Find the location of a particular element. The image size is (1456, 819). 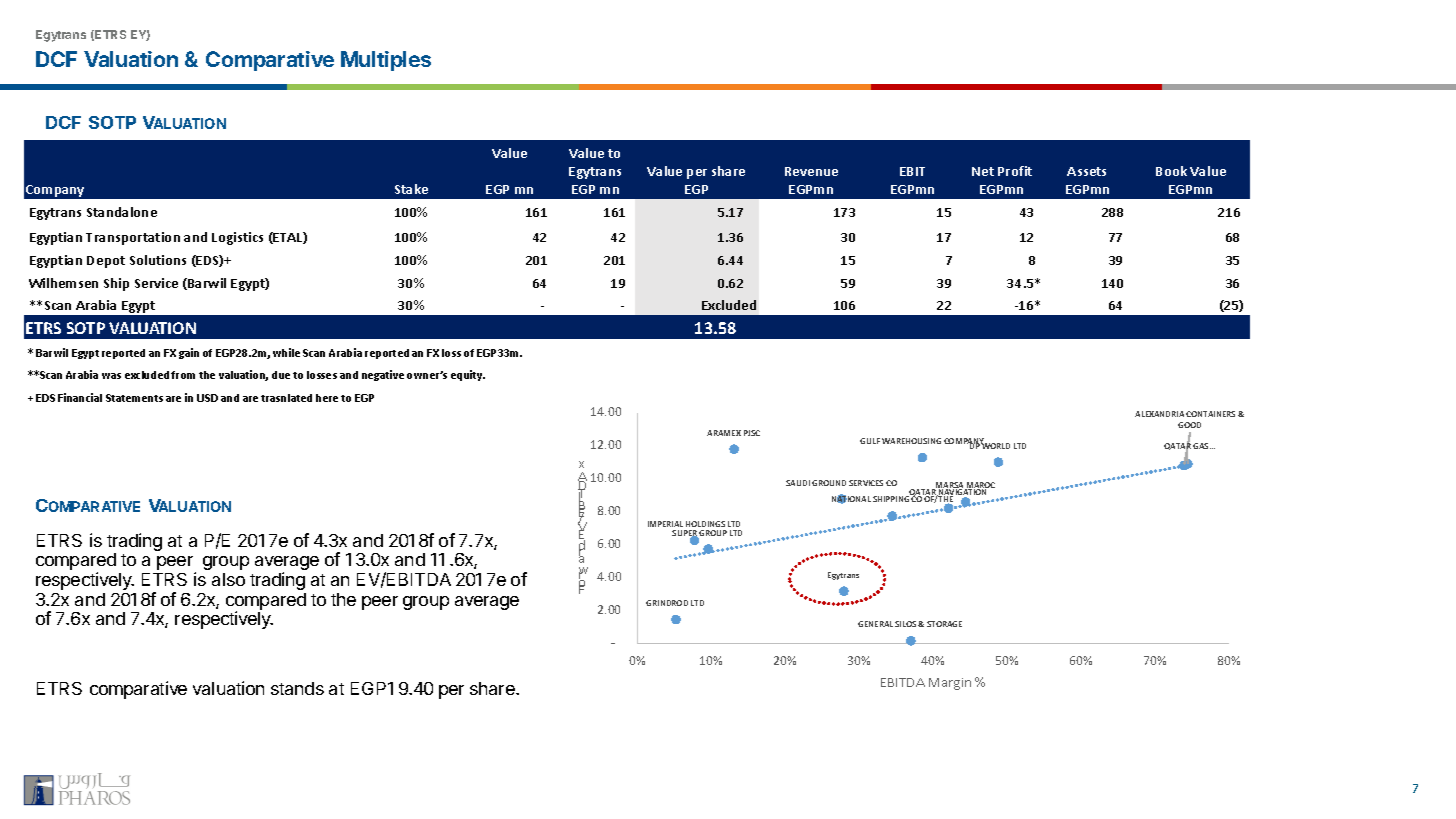

Assets is located at coordinates (1086, 171).
